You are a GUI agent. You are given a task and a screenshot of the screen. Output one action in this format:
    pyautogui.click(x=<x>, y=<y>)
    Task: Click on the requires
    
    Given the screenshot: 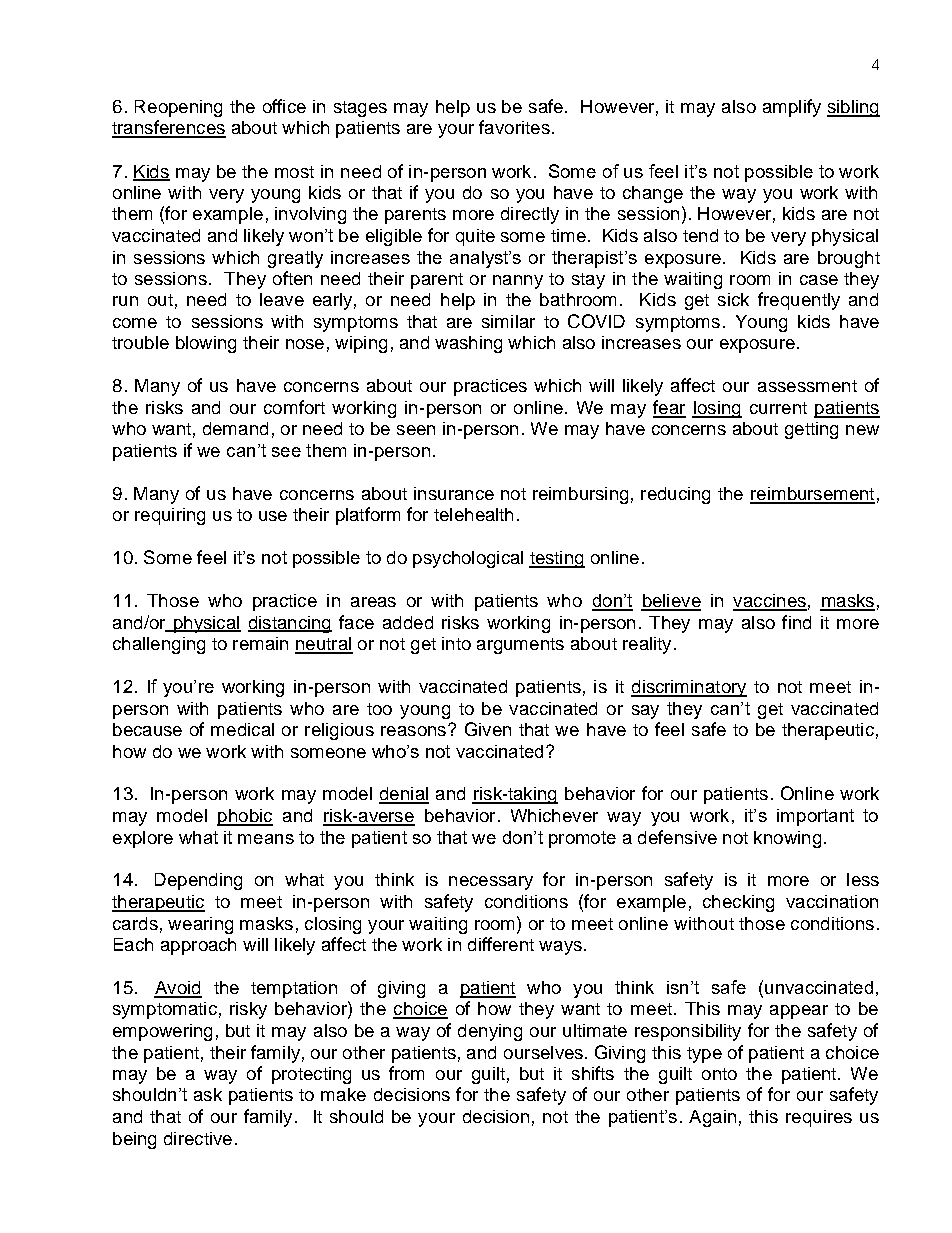 What is the action you would take?
    pyautogui.click(x=819, y=1118)
